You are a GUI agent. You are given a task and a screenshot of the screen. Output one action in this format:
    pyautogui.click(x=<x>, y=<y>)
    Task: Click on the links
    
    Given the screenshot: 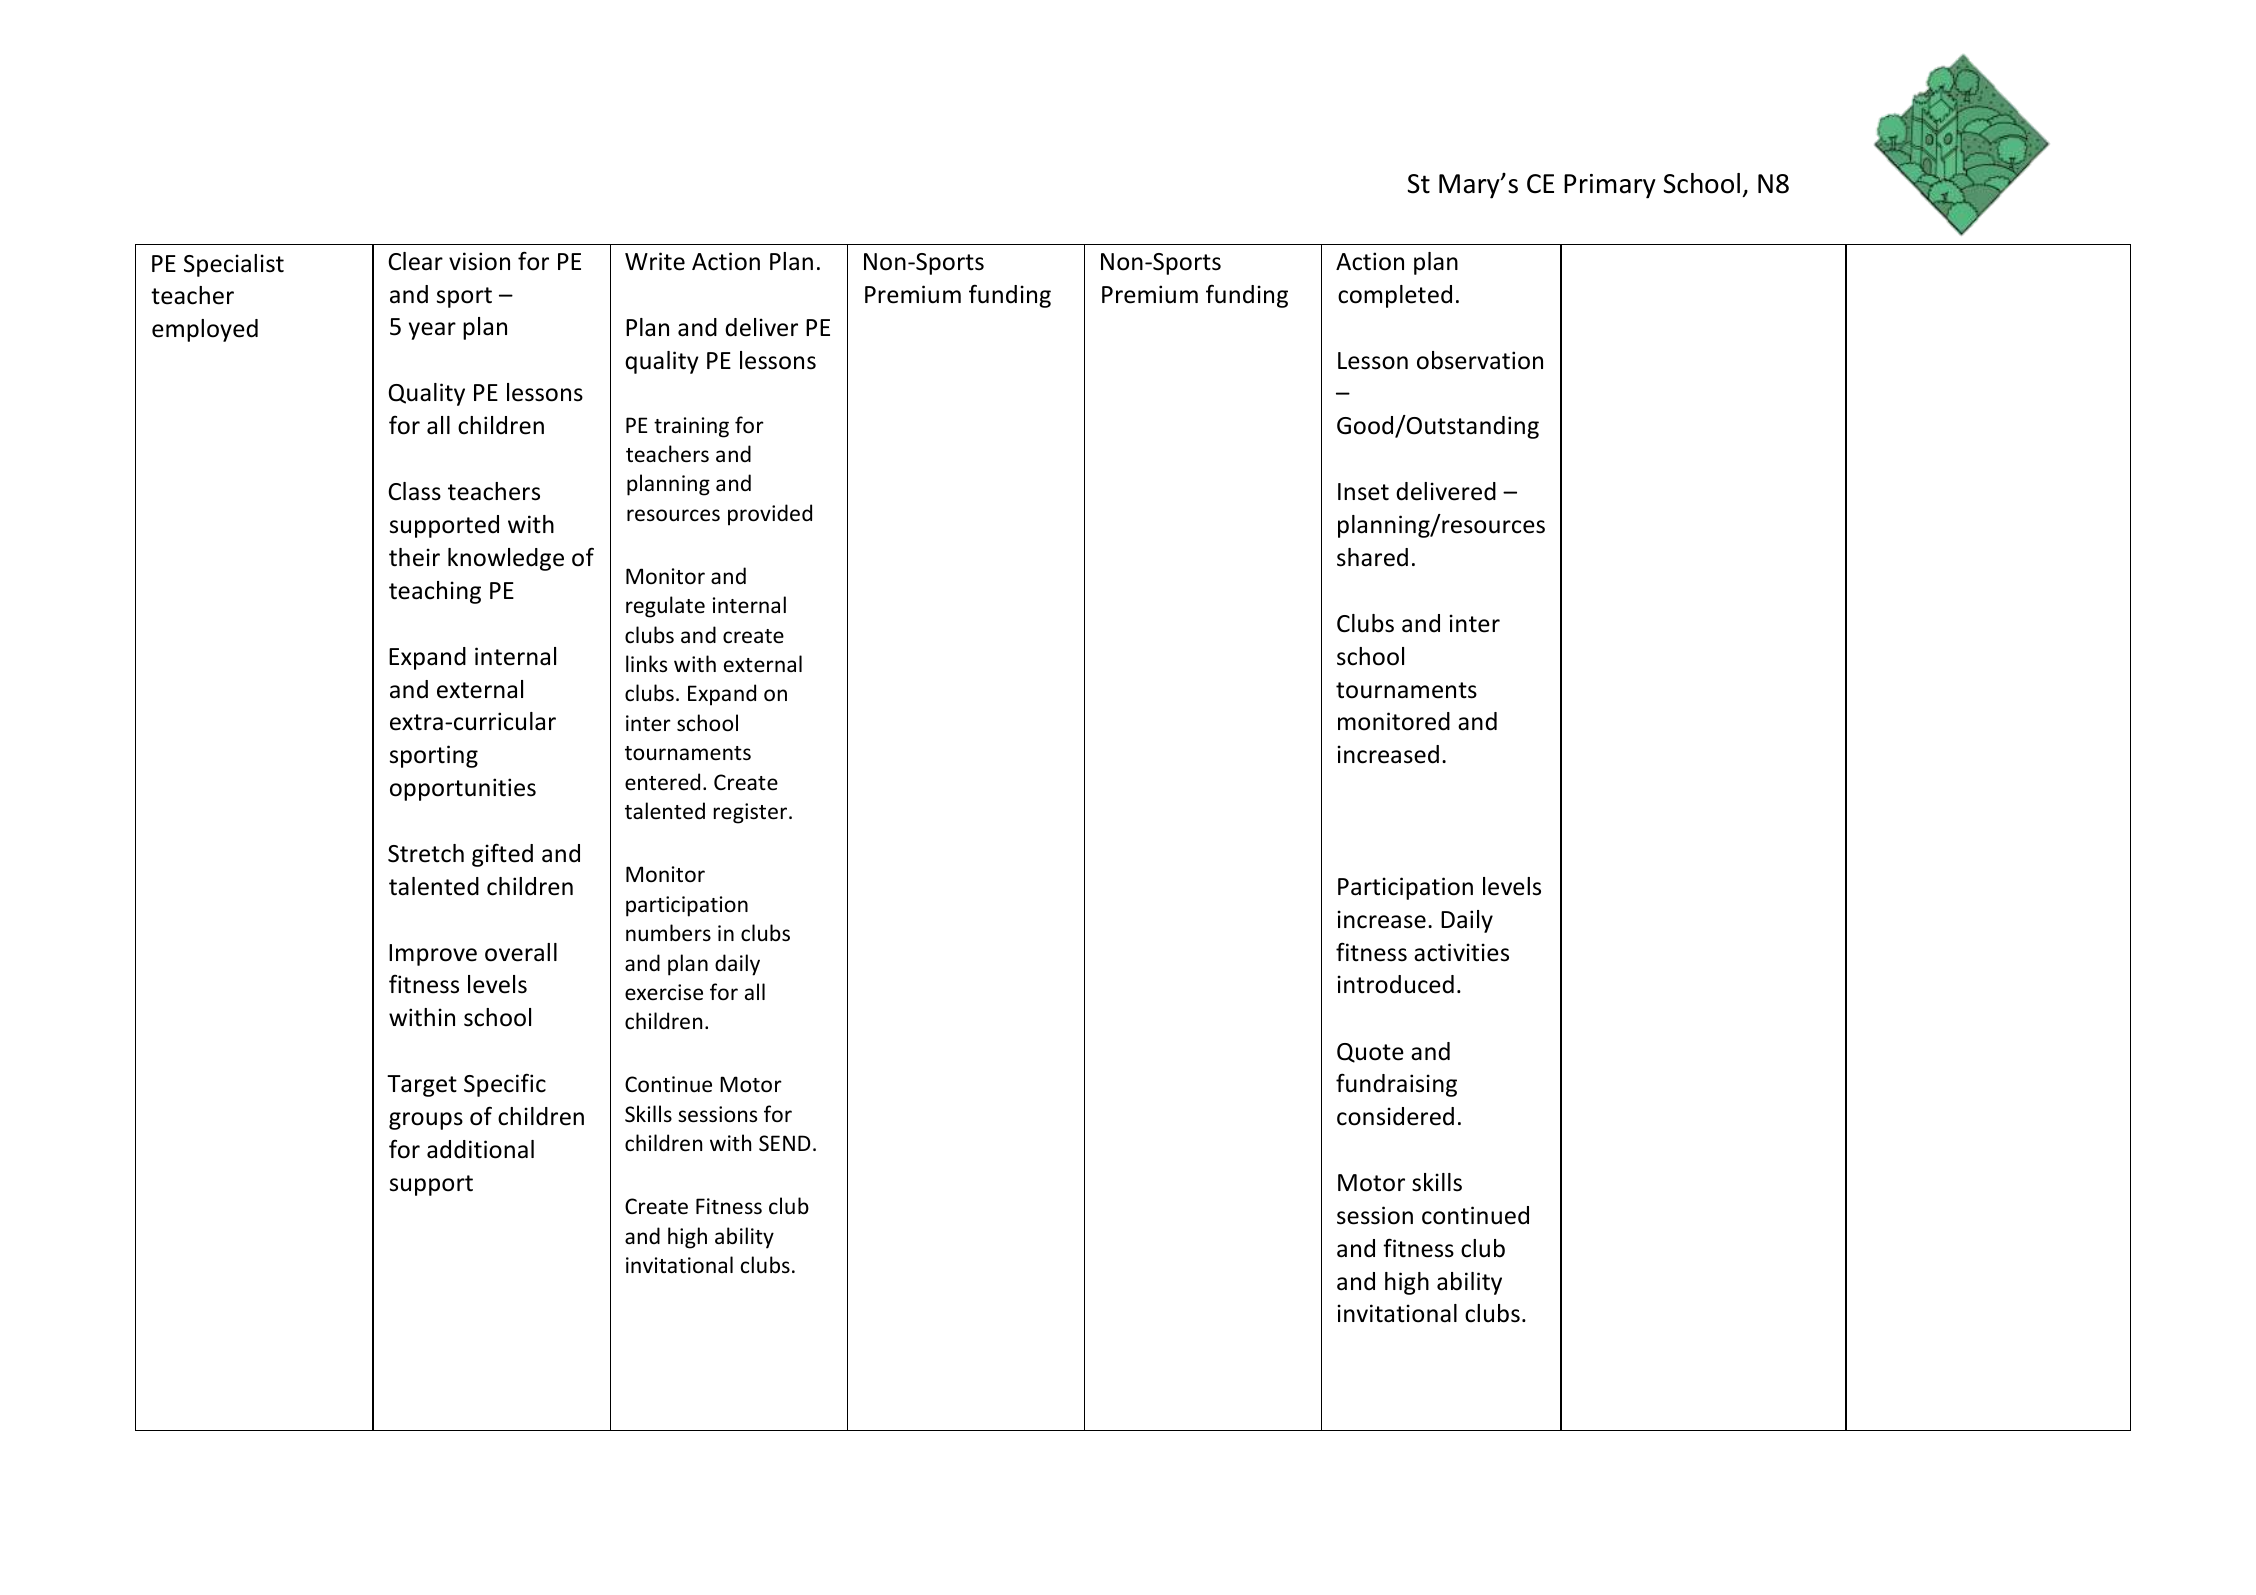 What is the action you would take?
    pyautogui.click(x=646, y=663)
